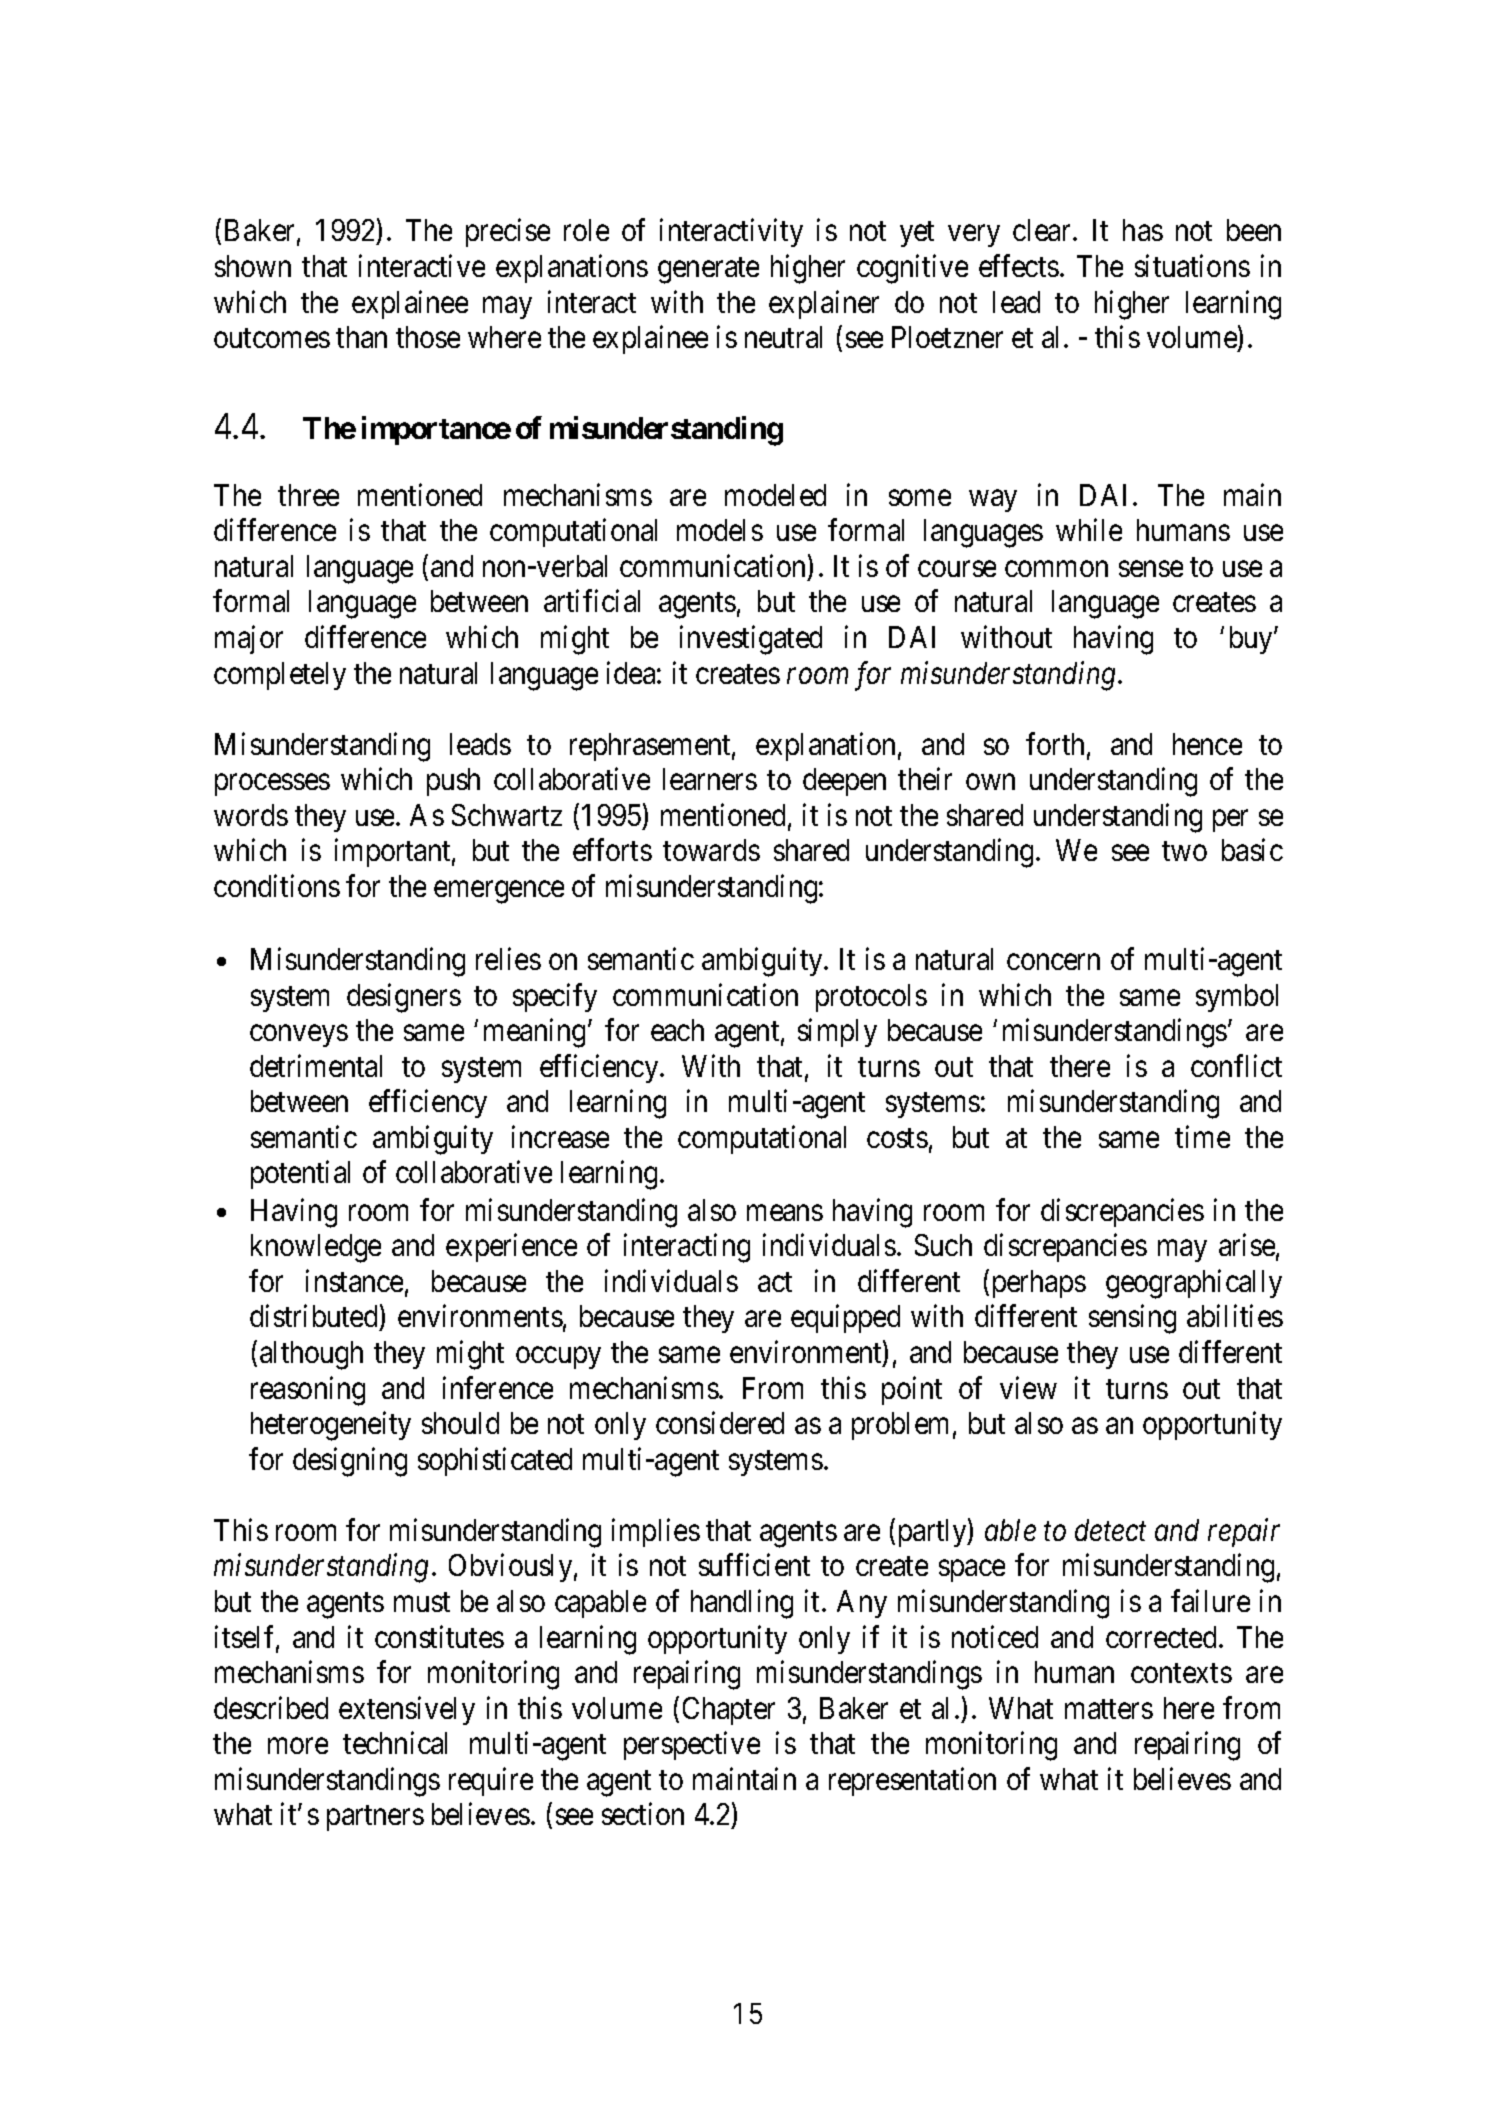 The width and height of the screenshot is (1495, 2115). I want to click on symbol, so click(1237, 998).
